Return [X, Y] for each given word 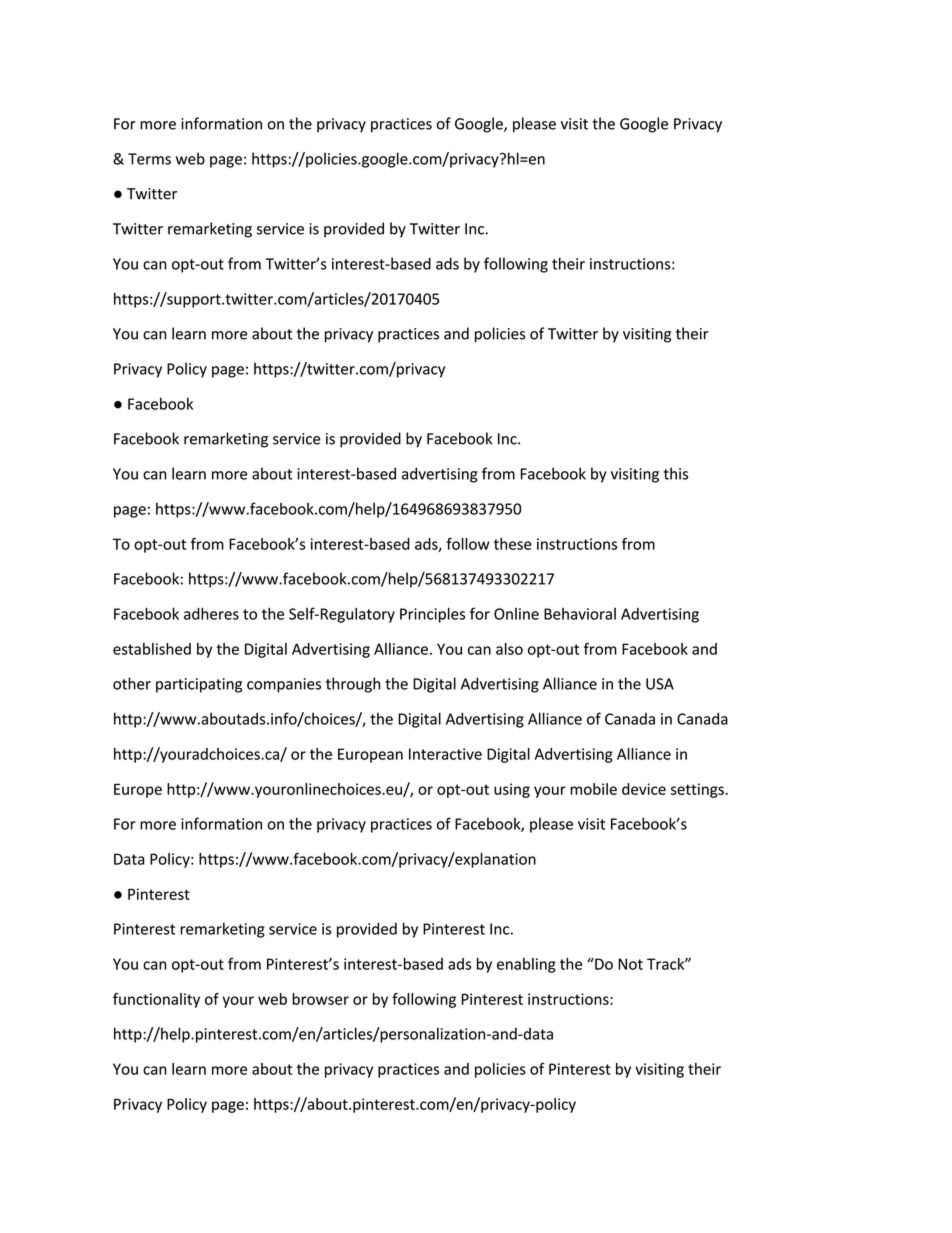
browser [320, 999]
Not [630, 964]
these [513, 544]
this [675, 473]
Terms [149, 159]
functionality [156, 1000]
